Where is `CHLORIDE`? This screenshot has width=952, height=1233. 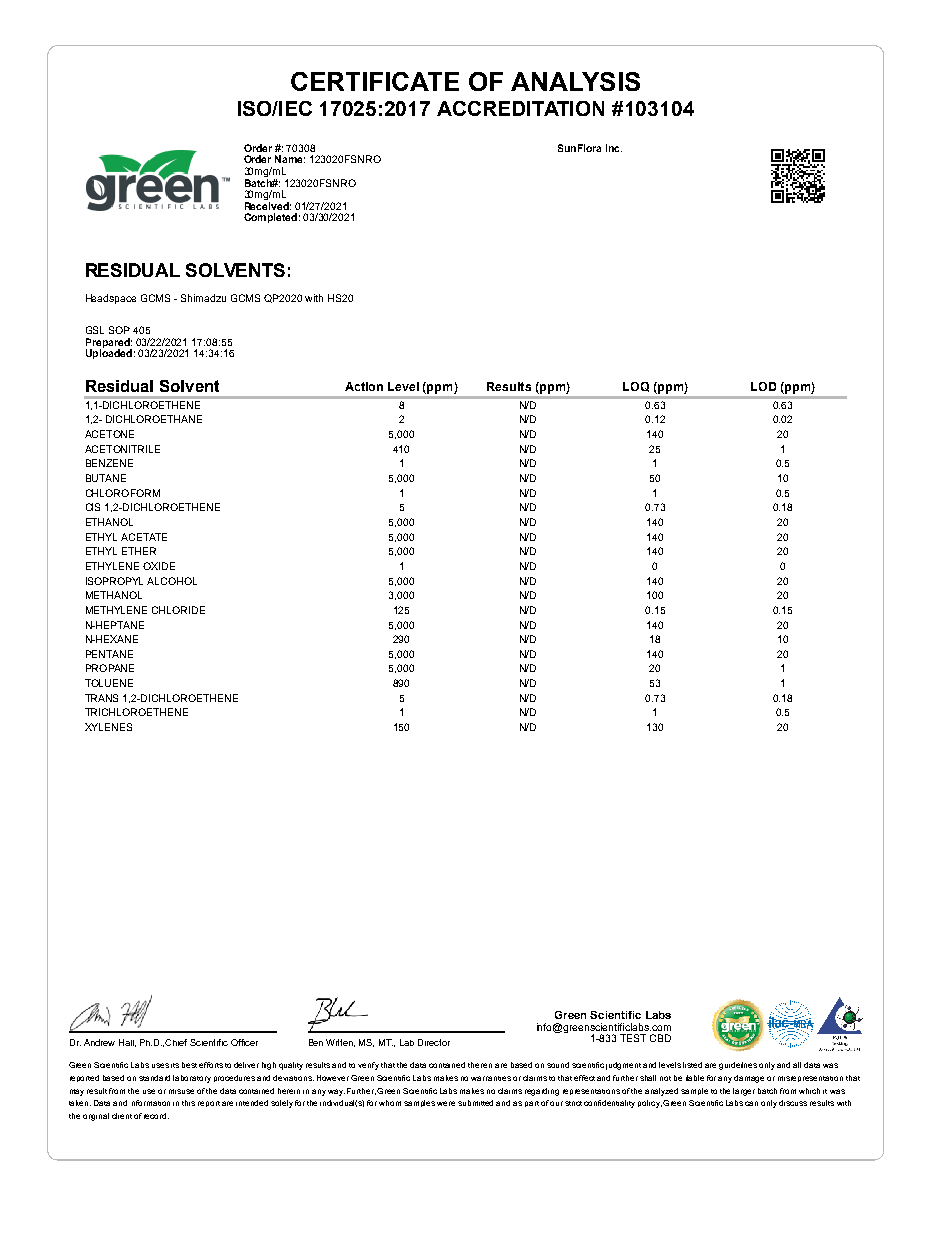 CHLORIDE is located at coordinates (178, 610).
